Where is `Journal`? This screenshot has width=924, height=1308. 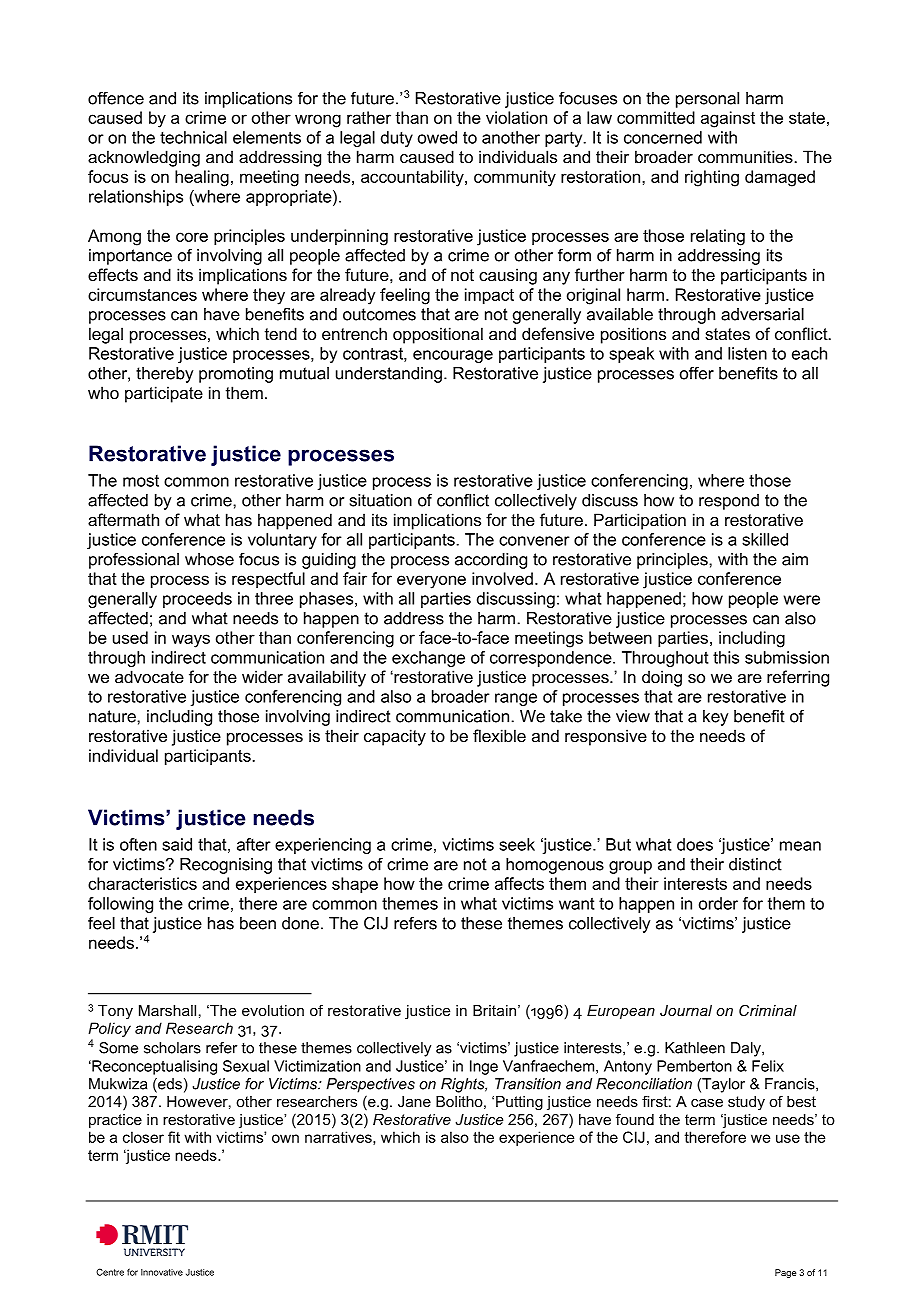
Journal is located at coordinates (686, 1010).
